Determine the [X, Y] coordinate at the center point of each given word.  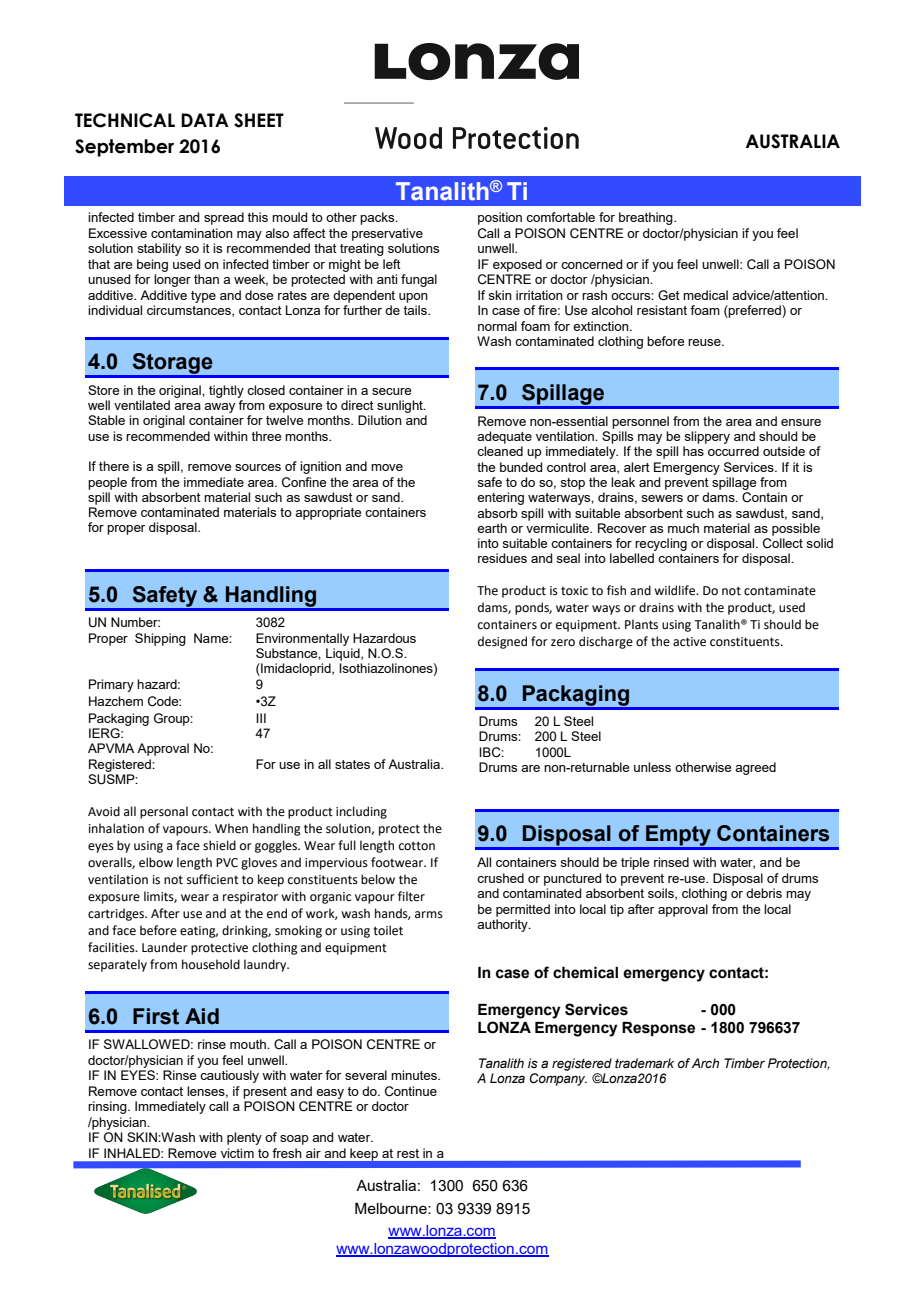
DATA [205, 120]
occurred [733, 451]
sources [258, 467]
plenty [244, 1138]
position [500, 218]
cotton [417, 846]
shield [219, 845]
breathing [647, 218]
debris [764, 893]
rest [408, 1153]
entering [500, 498]
